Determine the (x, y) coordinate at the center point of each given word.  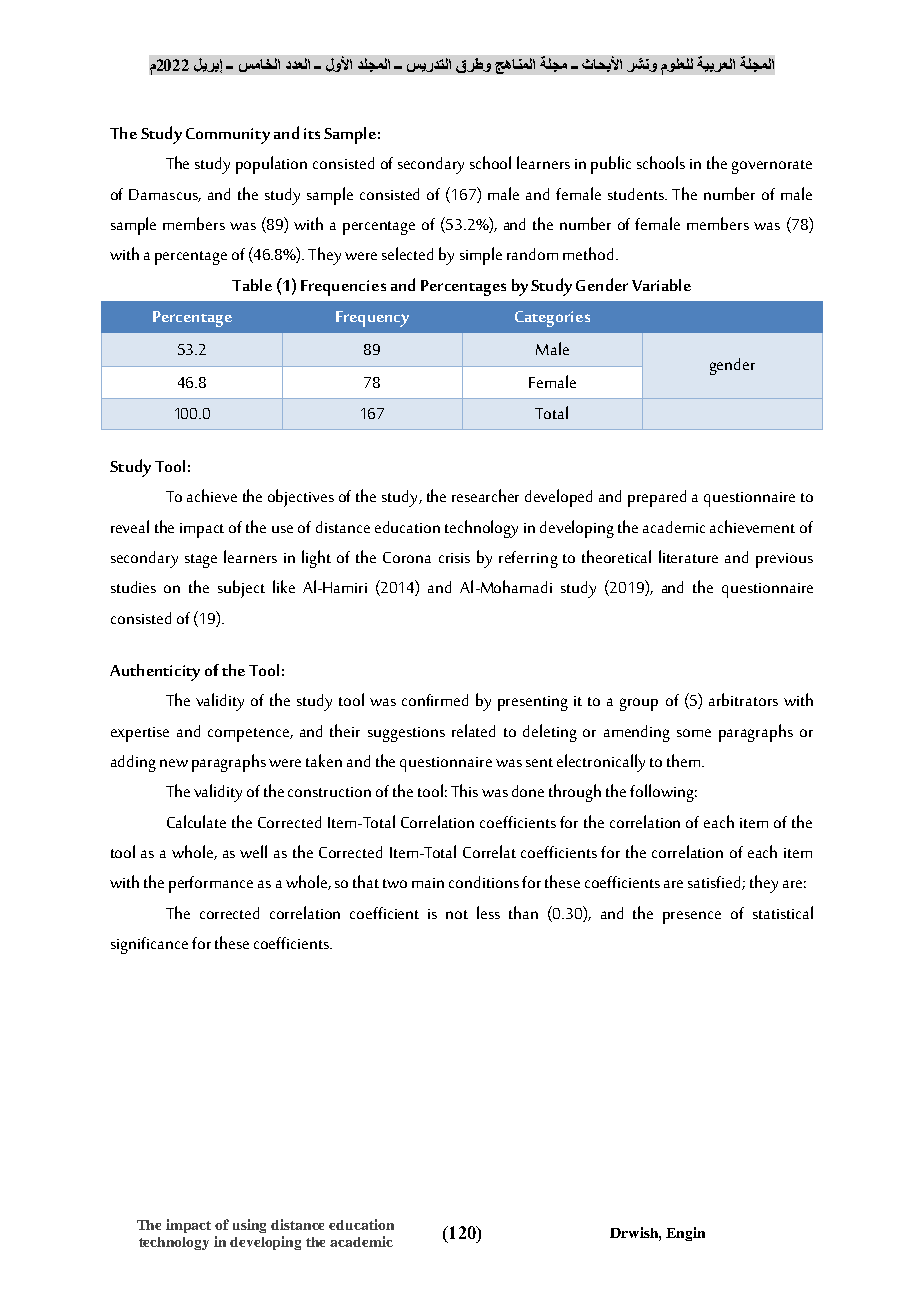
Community (228, 136)
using (249, 1226)
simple (481, 256)
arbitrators (743, 699)
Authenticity (155, 672)
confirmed (435, 700)
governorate (772, 167)
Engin (685, 1234)
